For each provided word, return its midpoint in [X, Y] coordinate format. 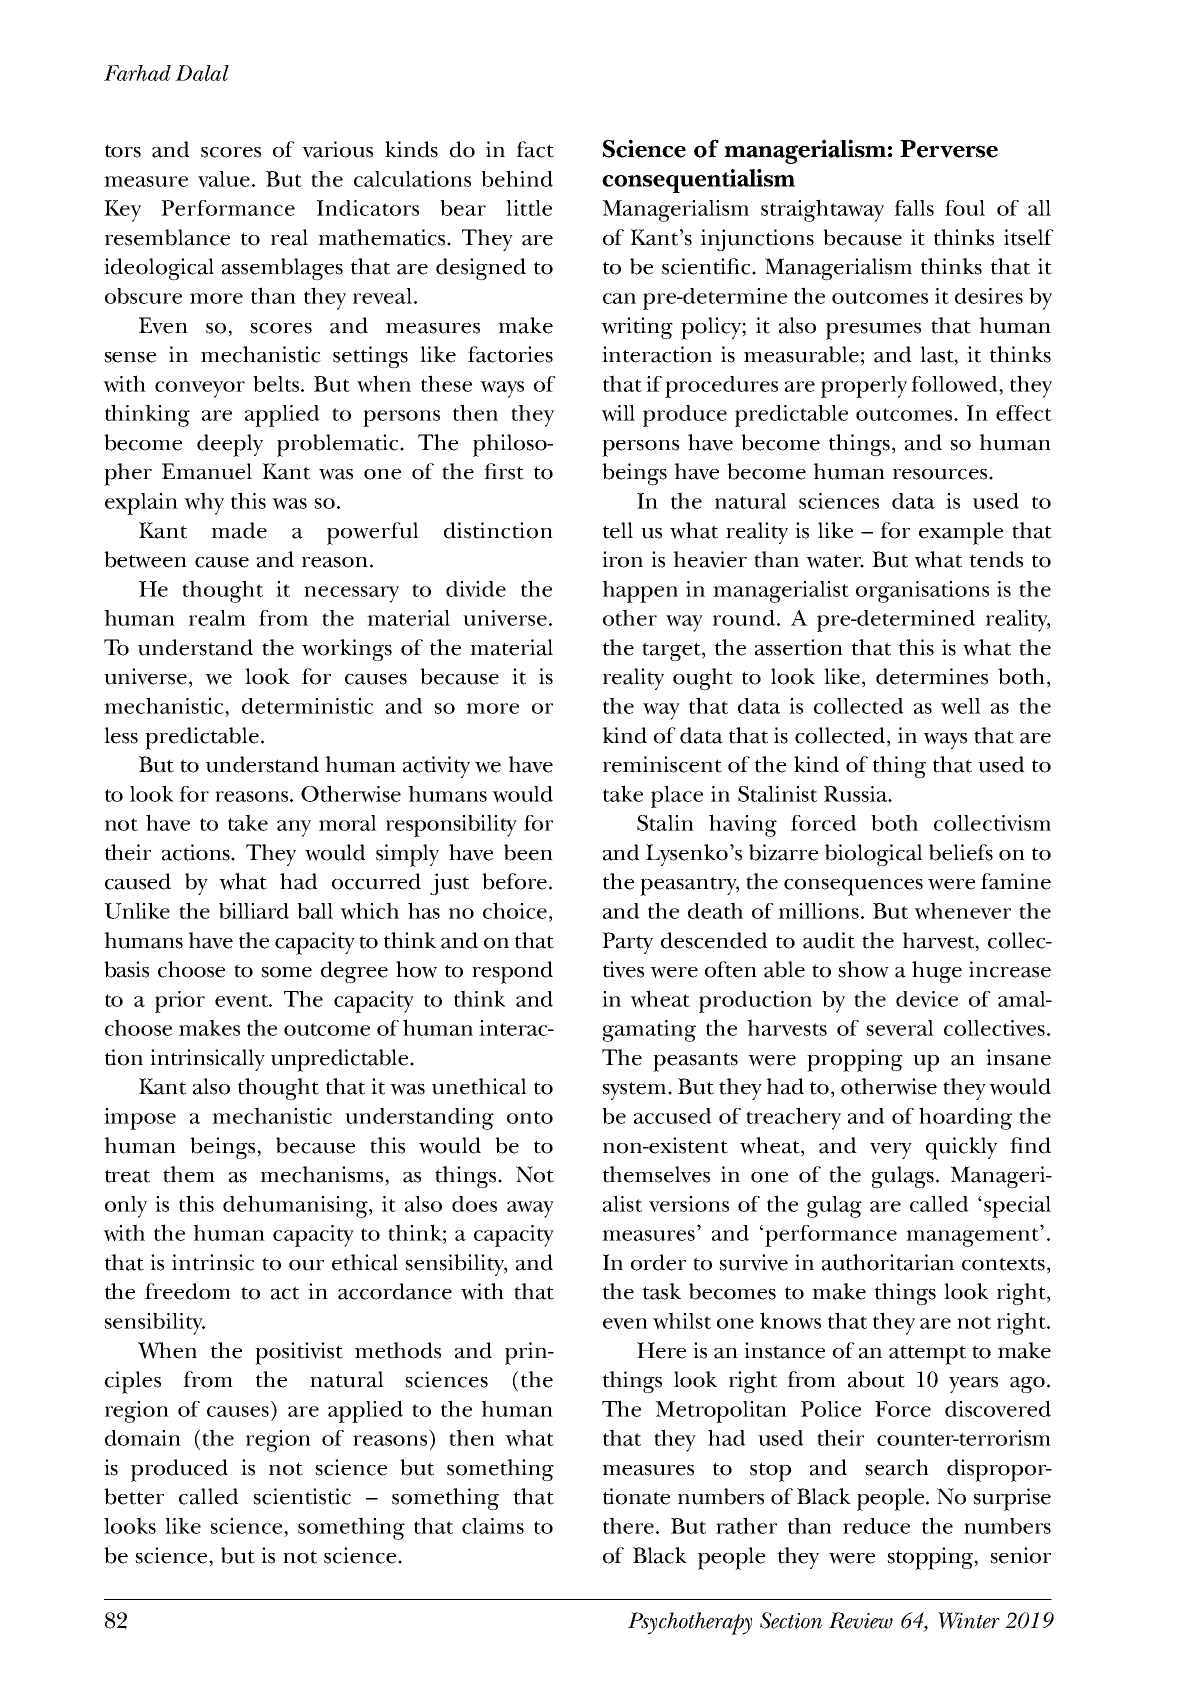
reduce [876, 1526]
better [134, 1496]
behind [517, 178]
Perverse [949, 149]
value [224, 179]
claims [493, 1526]
